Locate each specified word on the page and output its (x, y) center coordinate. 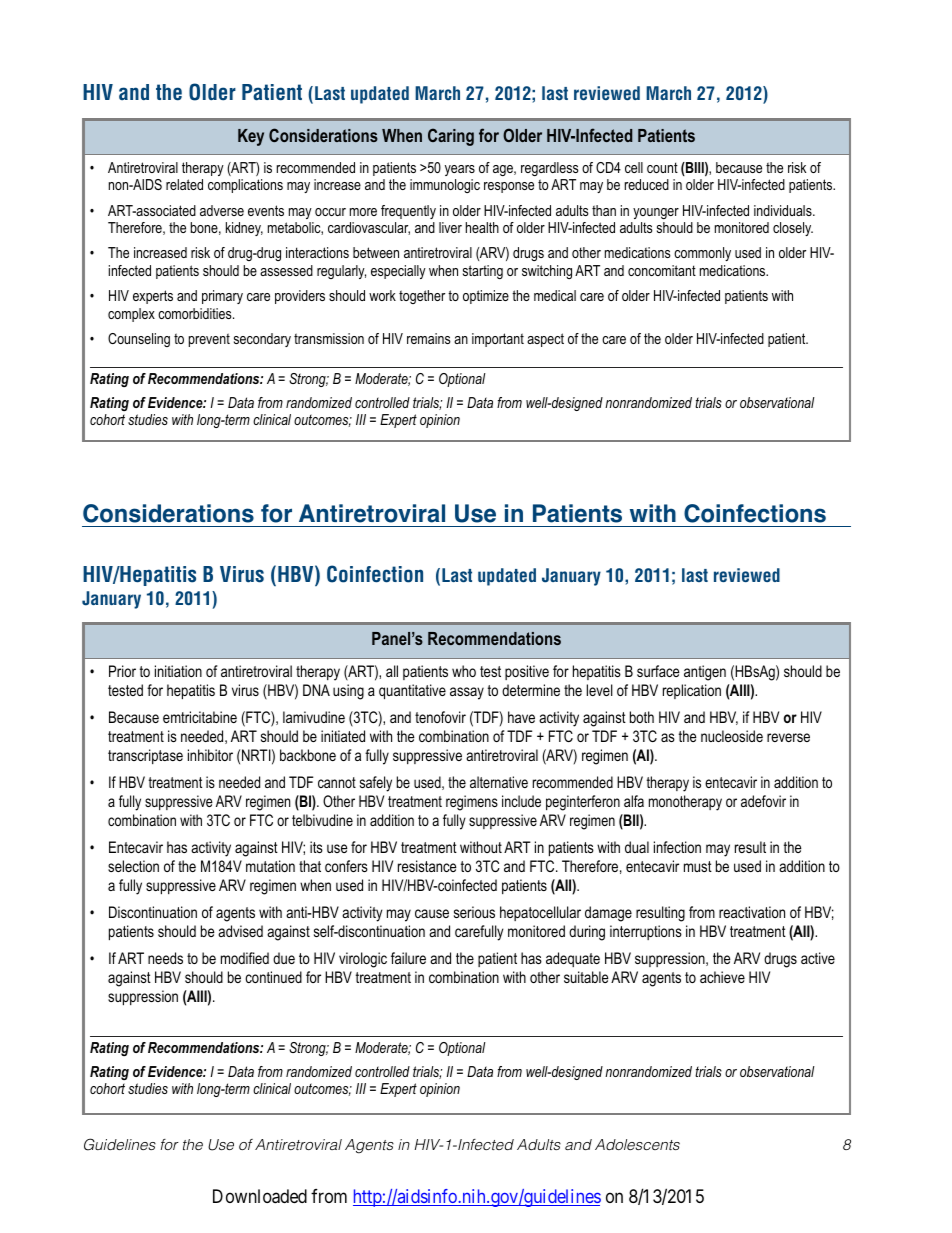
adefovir (763, 801)
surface (658, 671)
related (184, 184)
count (662, 167)
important (498, 340)
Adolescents (637, 1144)
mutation (270, 866)
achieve (722, 977)
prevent (209, 340)
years (460, 170)
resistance (427, 866)
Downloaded (260, 1196)
